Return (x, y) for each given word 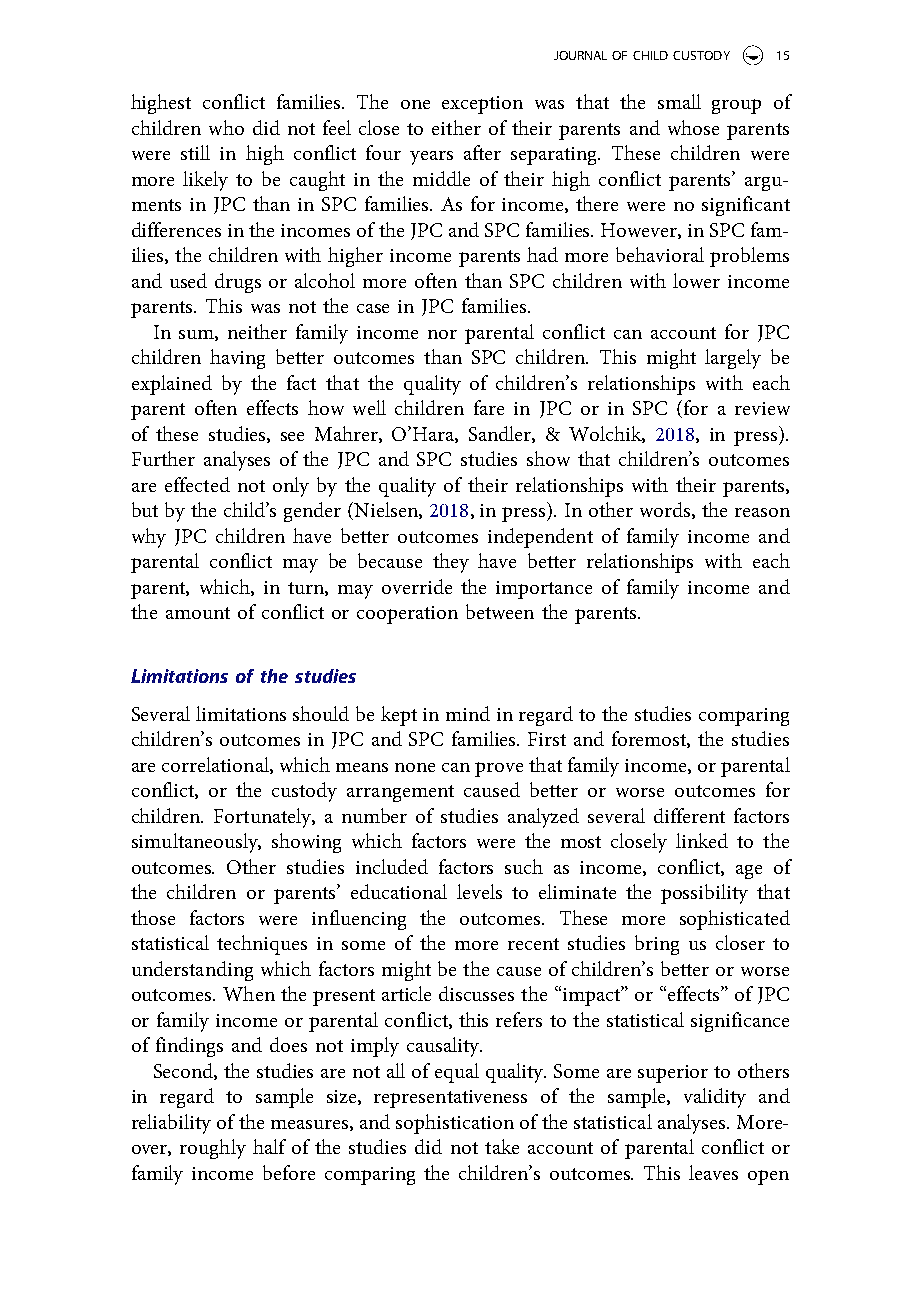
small (679, 101)
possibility (704, 894)
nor (442, 334)
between (500, 611)
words (666, 510)
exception (482, 105)
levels (479, 891)
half (269, 1146)
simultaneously (196, 843)
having (237, 359)
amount (198, 613)
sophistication (455, 1124)
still (195, 152)
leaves (713, 1172)
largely (733, 359)
